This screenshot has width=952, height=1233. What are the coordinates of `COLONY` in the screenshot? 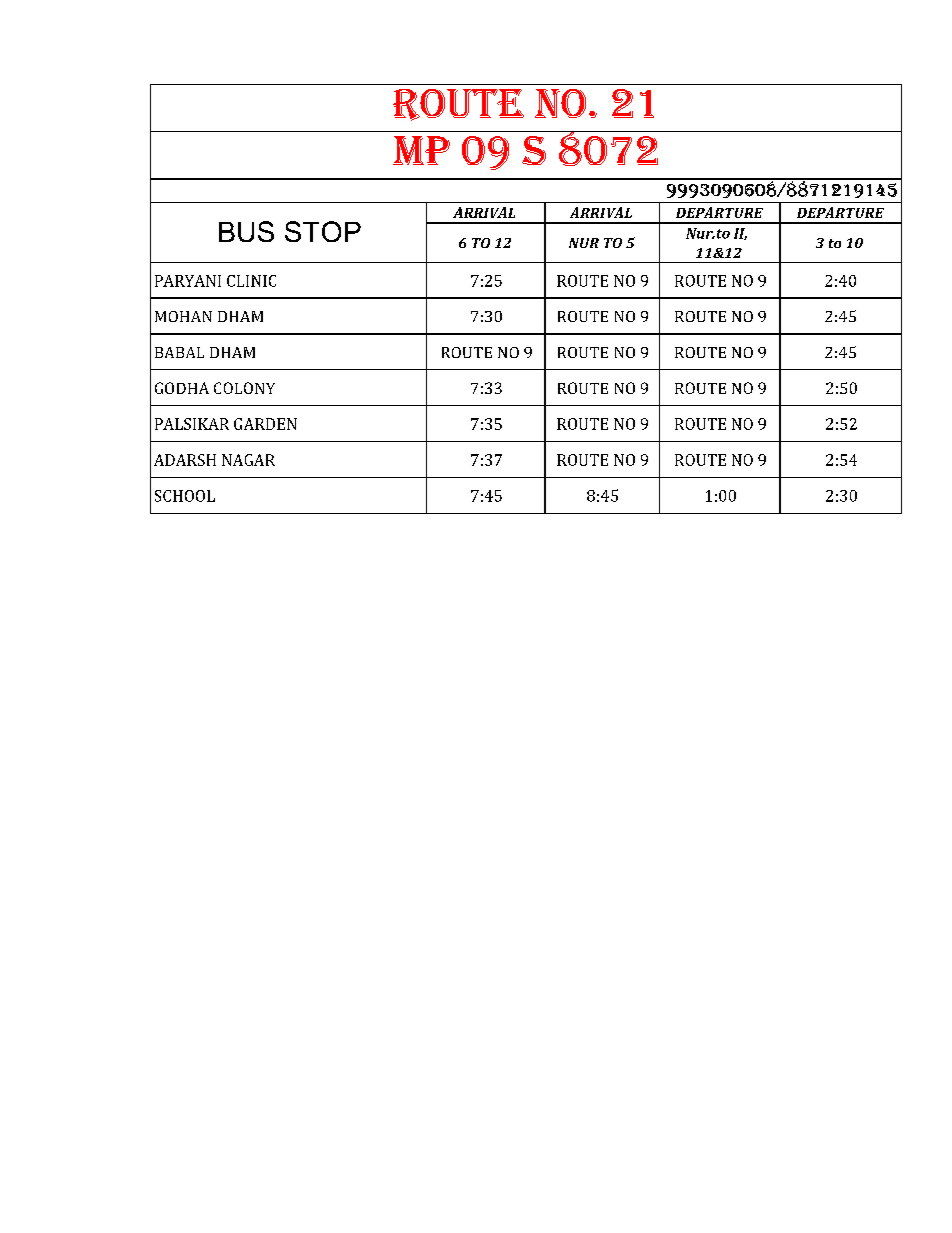 It's located at (244, 388).
